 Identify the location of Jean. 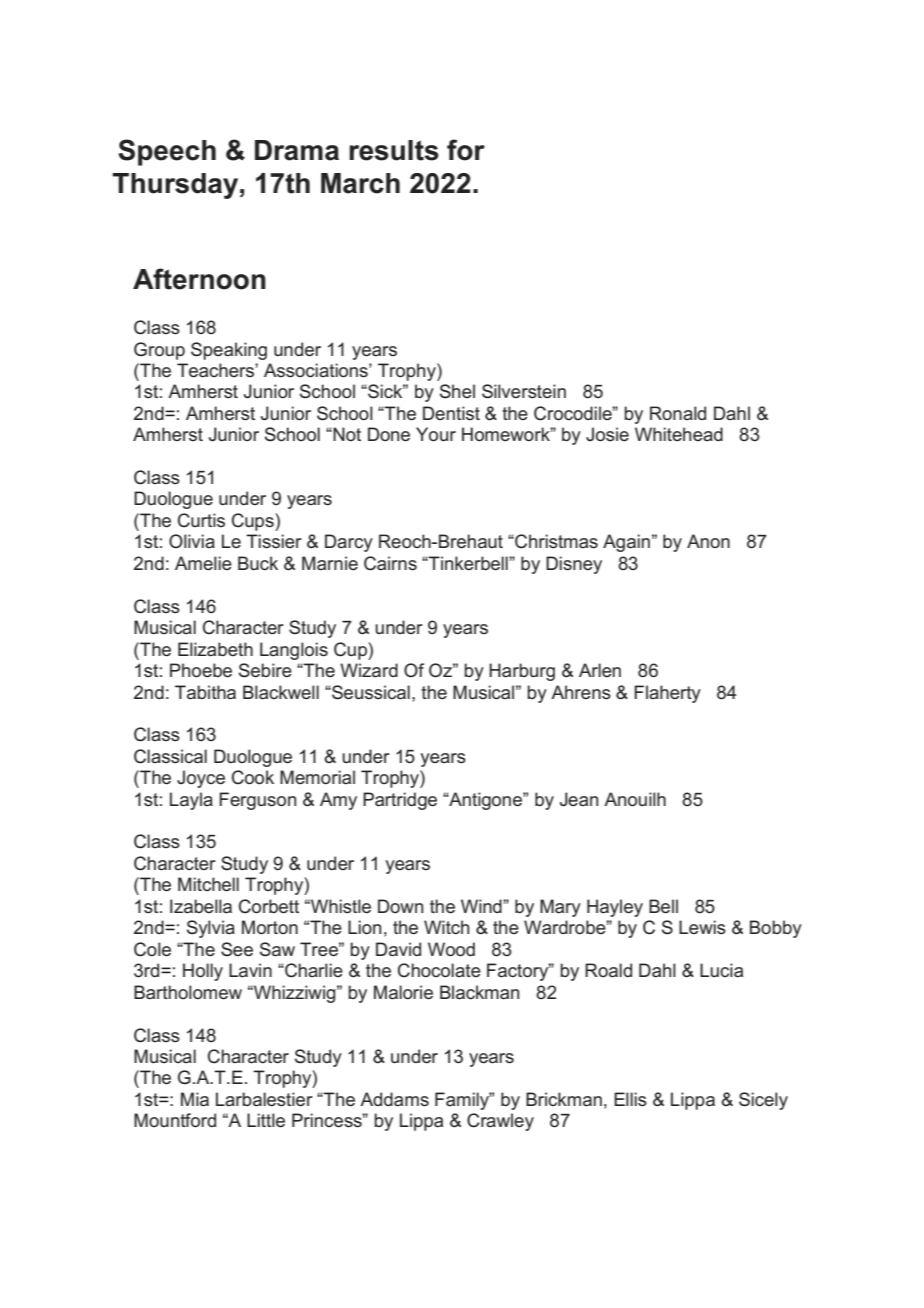
(579, 799).
